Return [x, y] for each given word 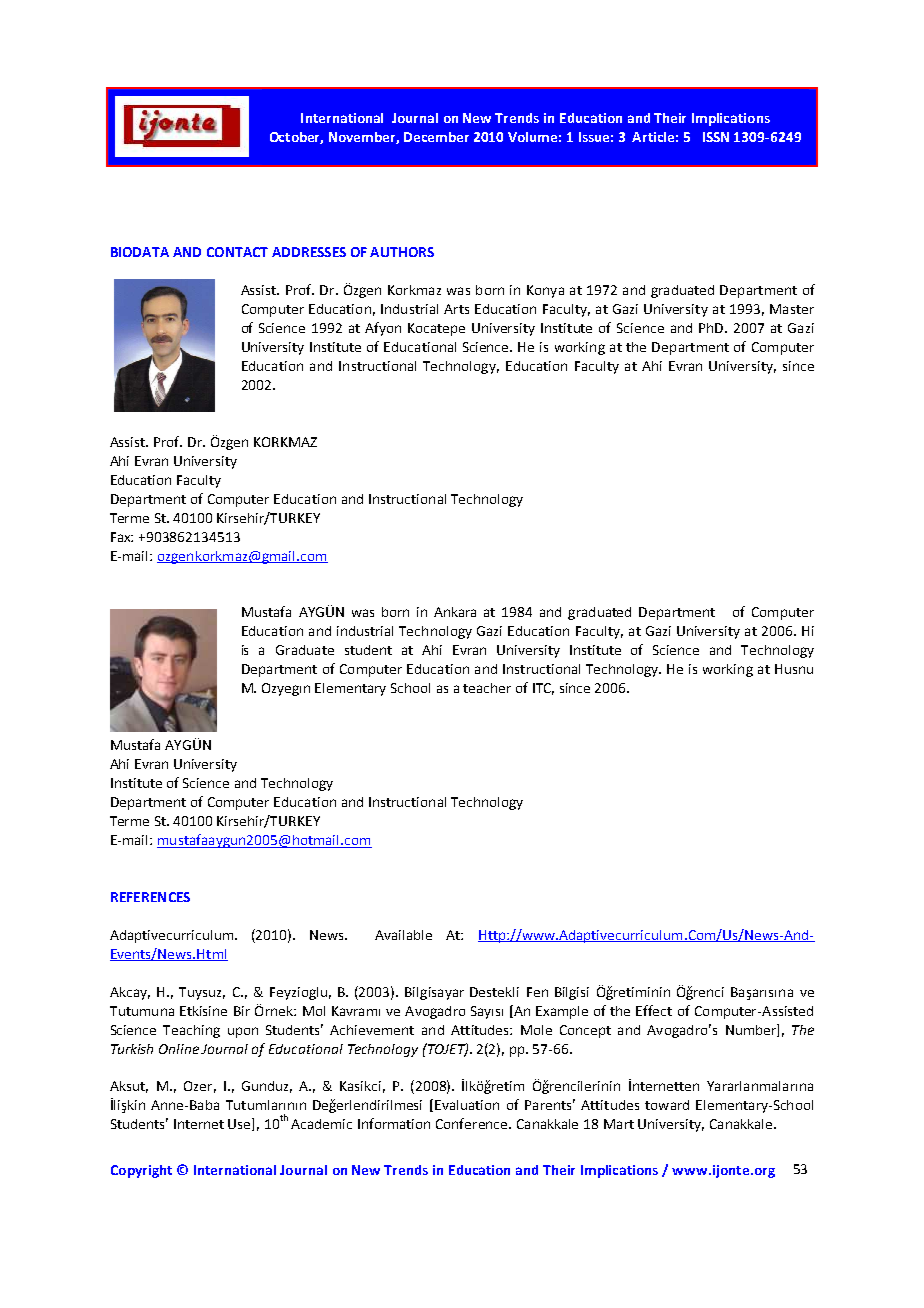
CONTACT [237, 252]
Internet [199, 1124]
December [436, 137]
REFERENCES [150, 897]
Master [792, 309]
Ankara [455, 612]
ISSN [716, 137]
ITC [543, 689]
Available [403, 935]
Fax [122, 537]
